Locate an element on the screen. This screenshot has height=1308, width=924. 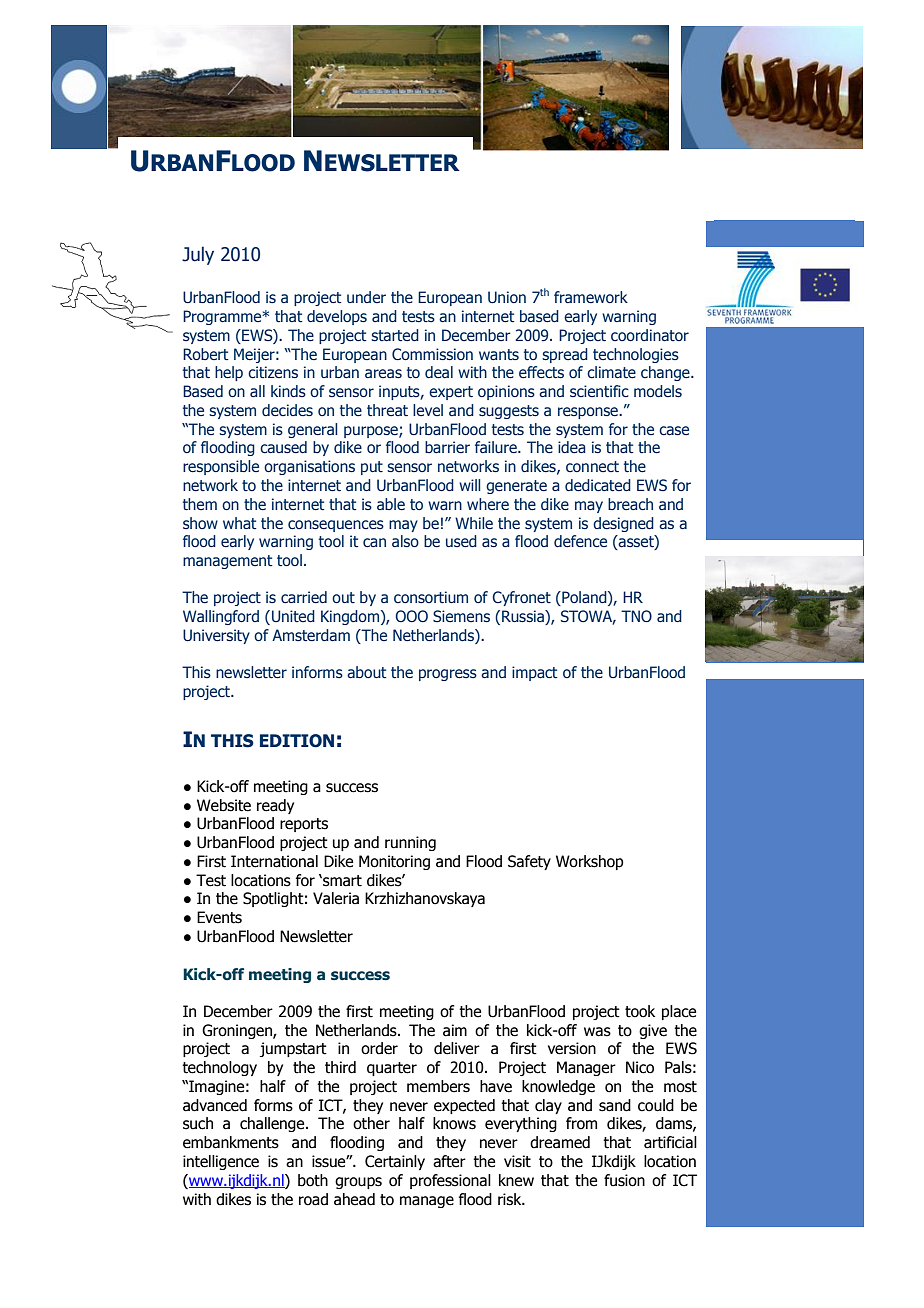
intelligence is located at coordinates (221, 1162).
